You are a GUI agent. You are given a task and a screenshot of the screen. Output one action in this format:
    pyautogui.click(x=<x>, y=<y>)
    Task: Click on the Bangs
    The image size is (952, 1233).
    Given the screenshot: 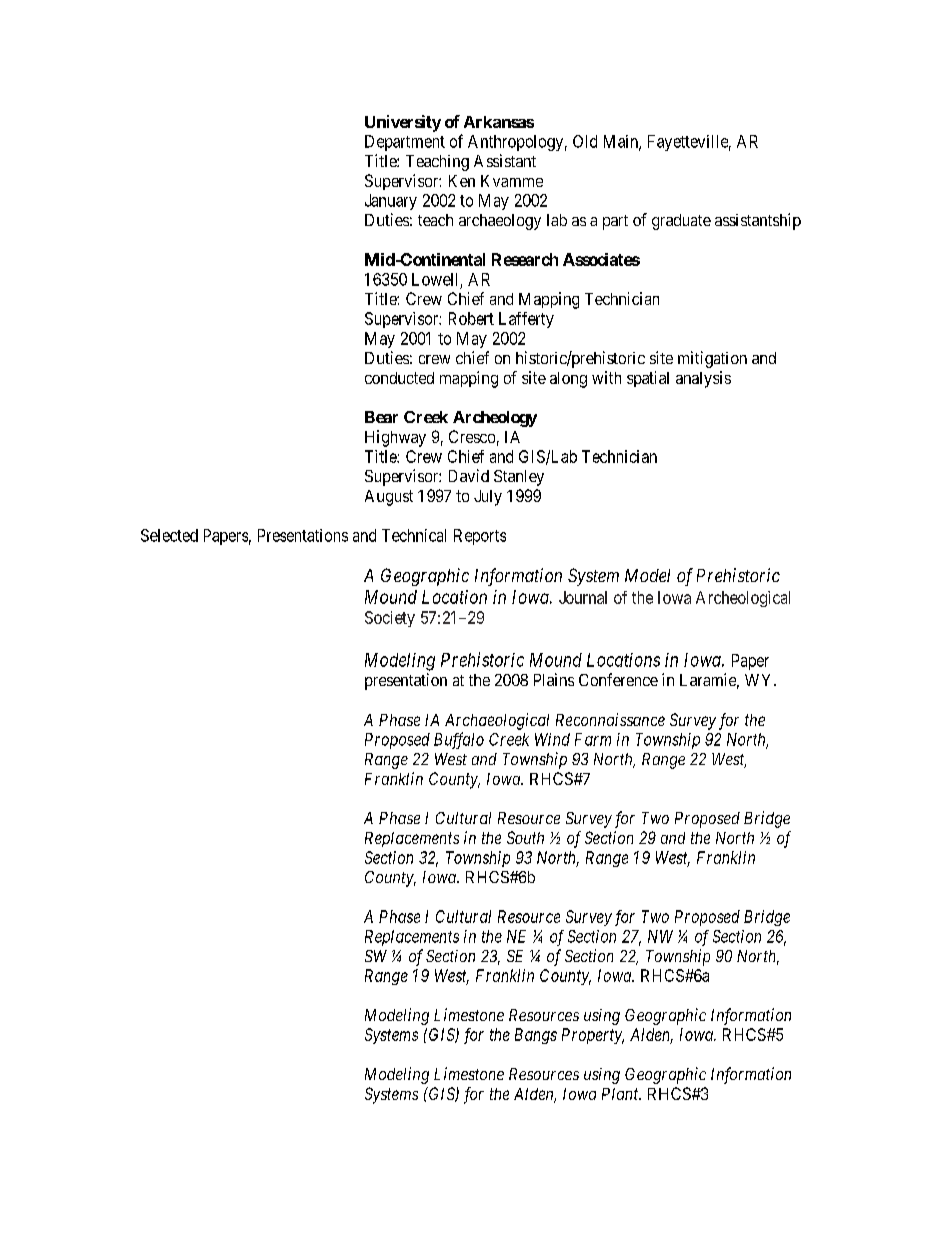 What is the action you would take?
    pyautogui.click(x=536, y=1036)
